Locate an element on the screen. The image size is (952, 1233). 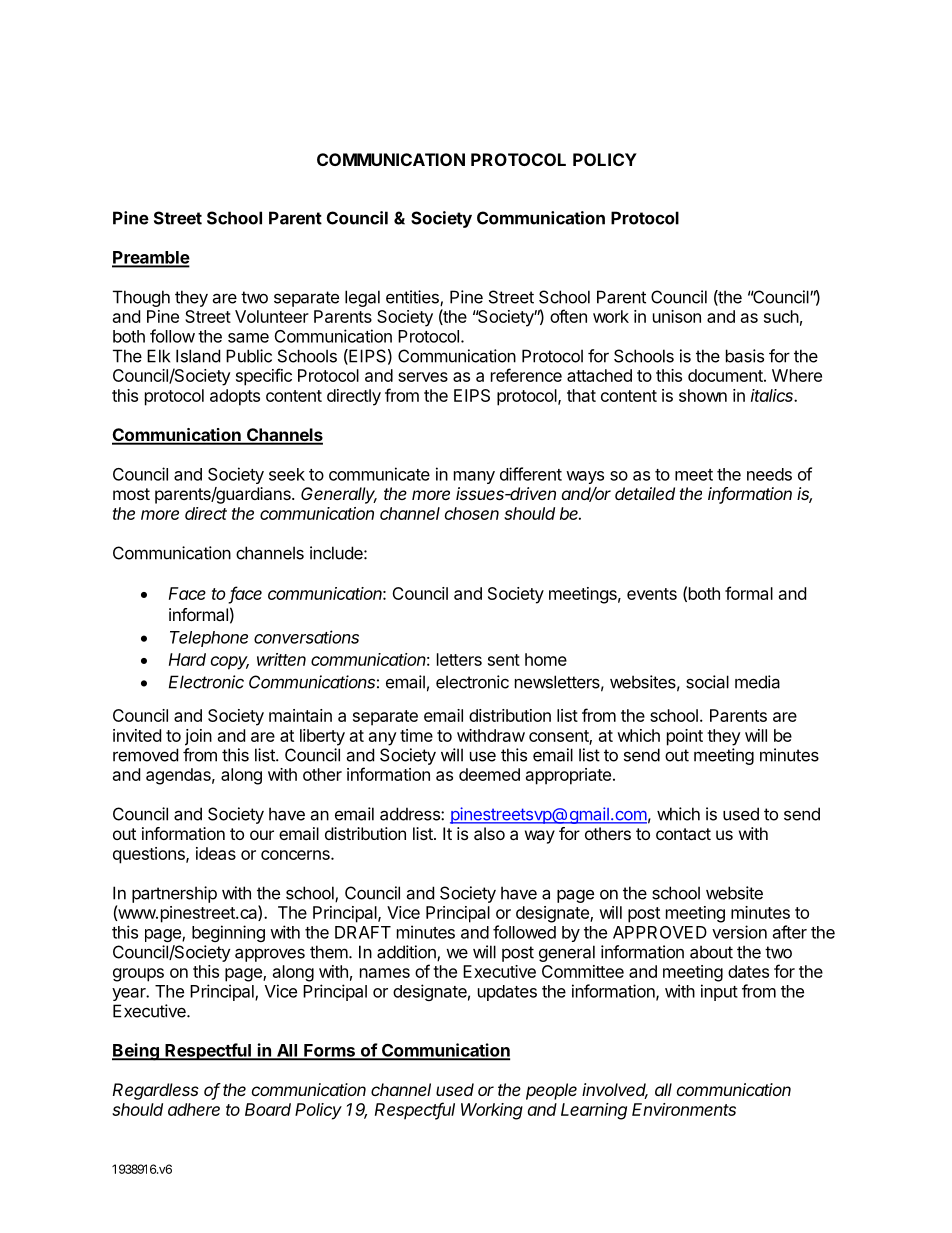
also is located at coordinates (489, 833).
